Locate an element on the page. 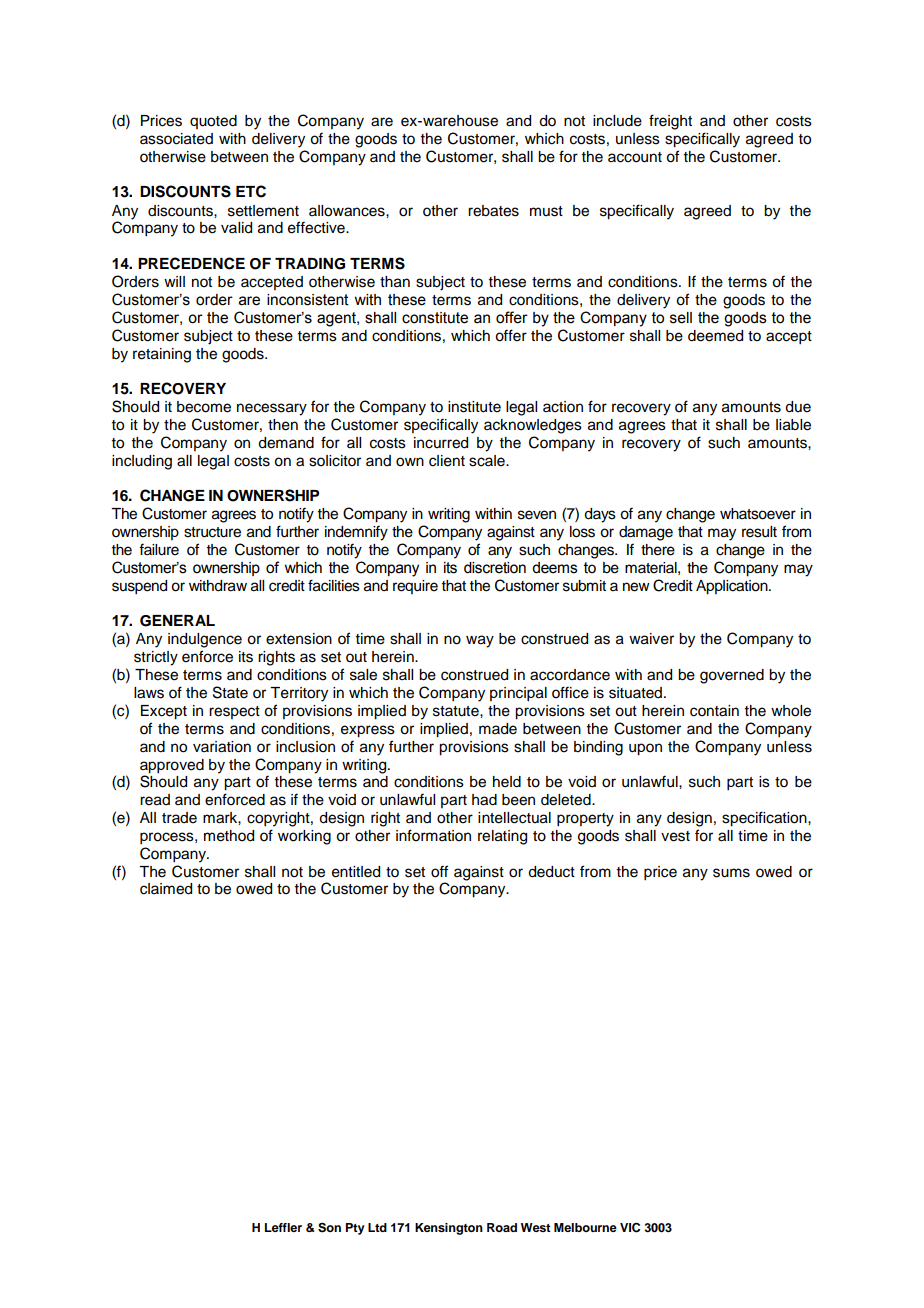 This page has height=1308, width=924. specification is located at coordinates (765, 819).
